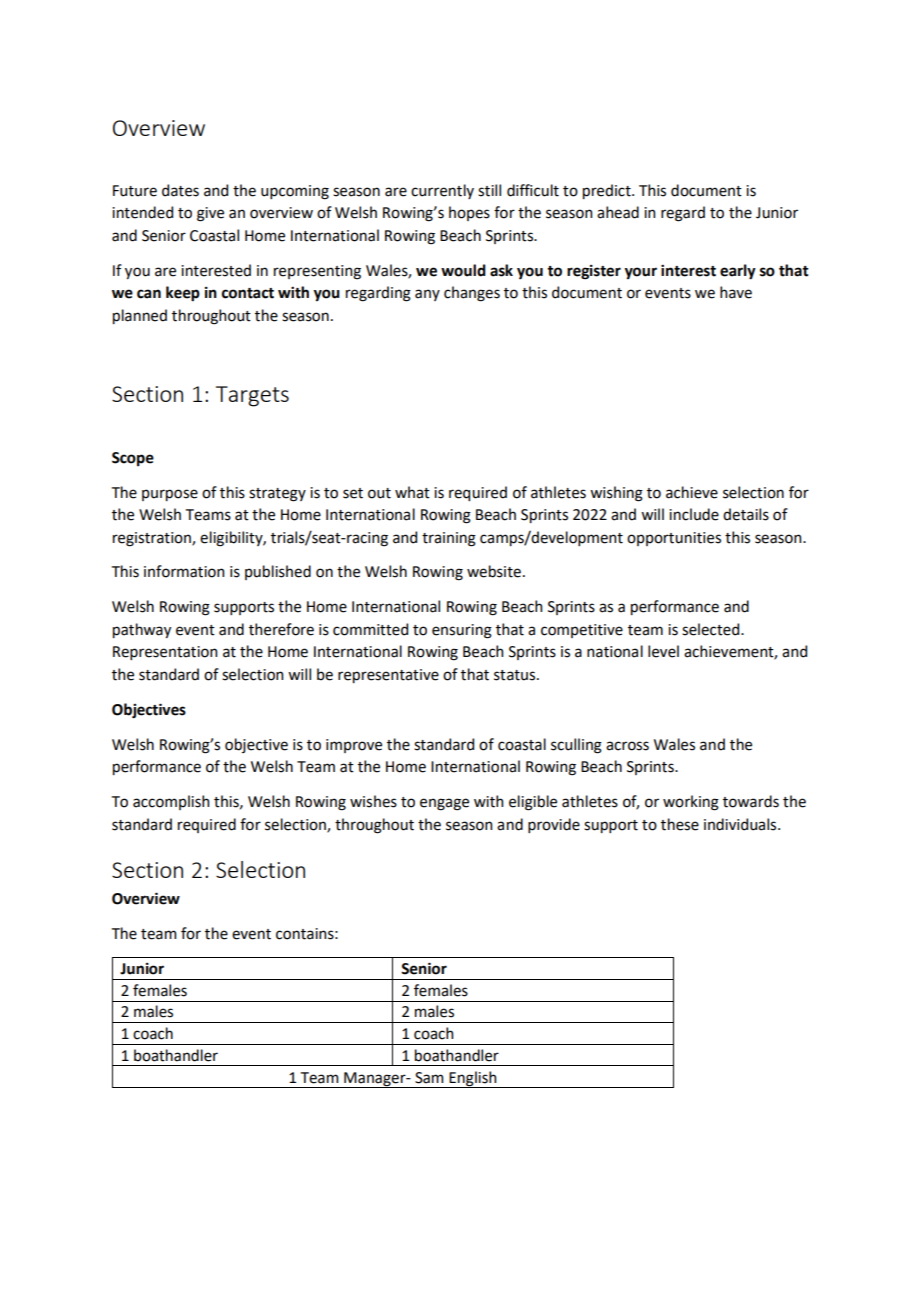 This screenshot has width=924, height=1308. What do you see at coordinates (694, 514) in the screenshot?
I see `include` at bounding box center [694, 514].
